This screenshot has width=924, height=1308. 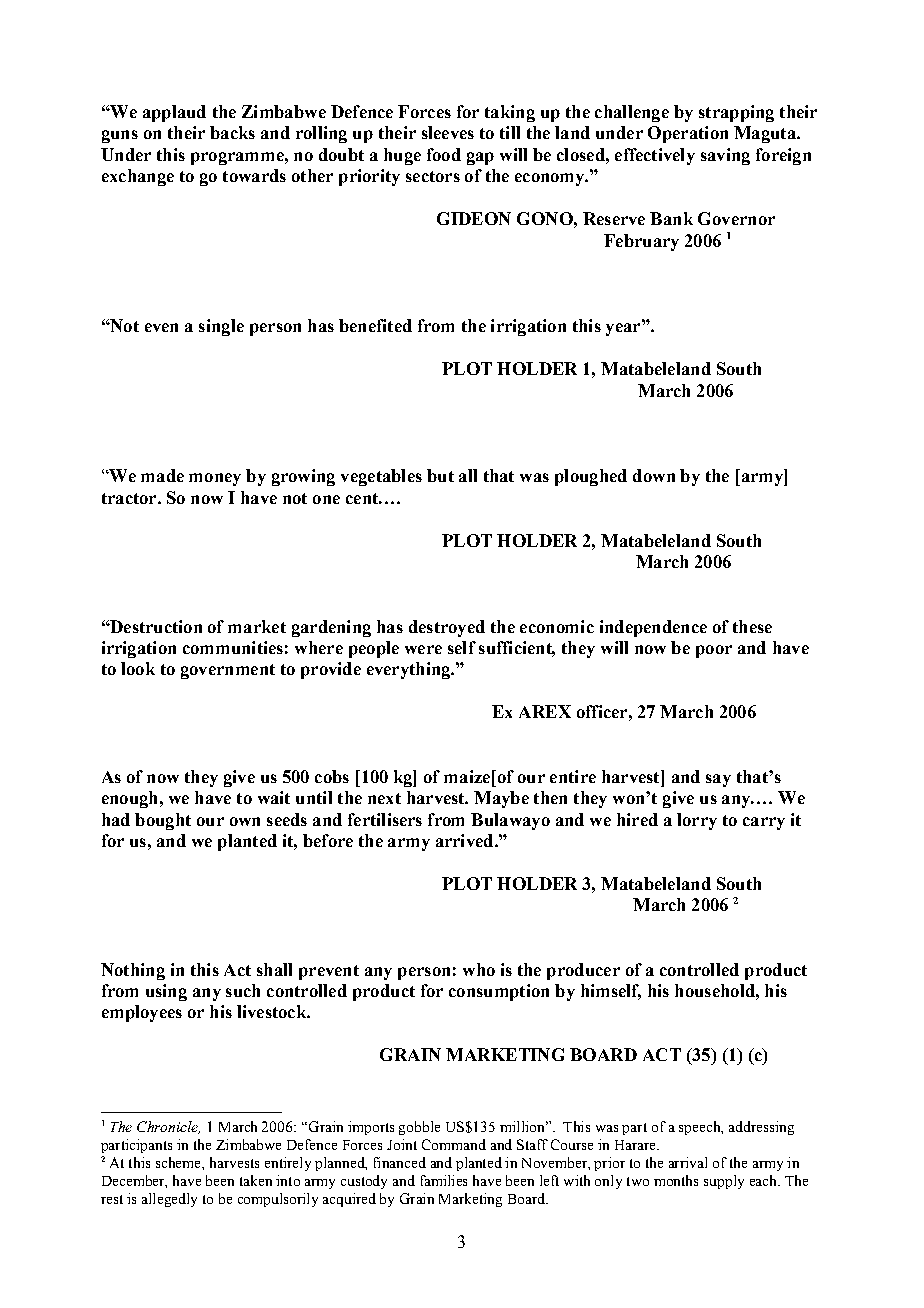 I want to click on food, so click(x=444, y=154).
